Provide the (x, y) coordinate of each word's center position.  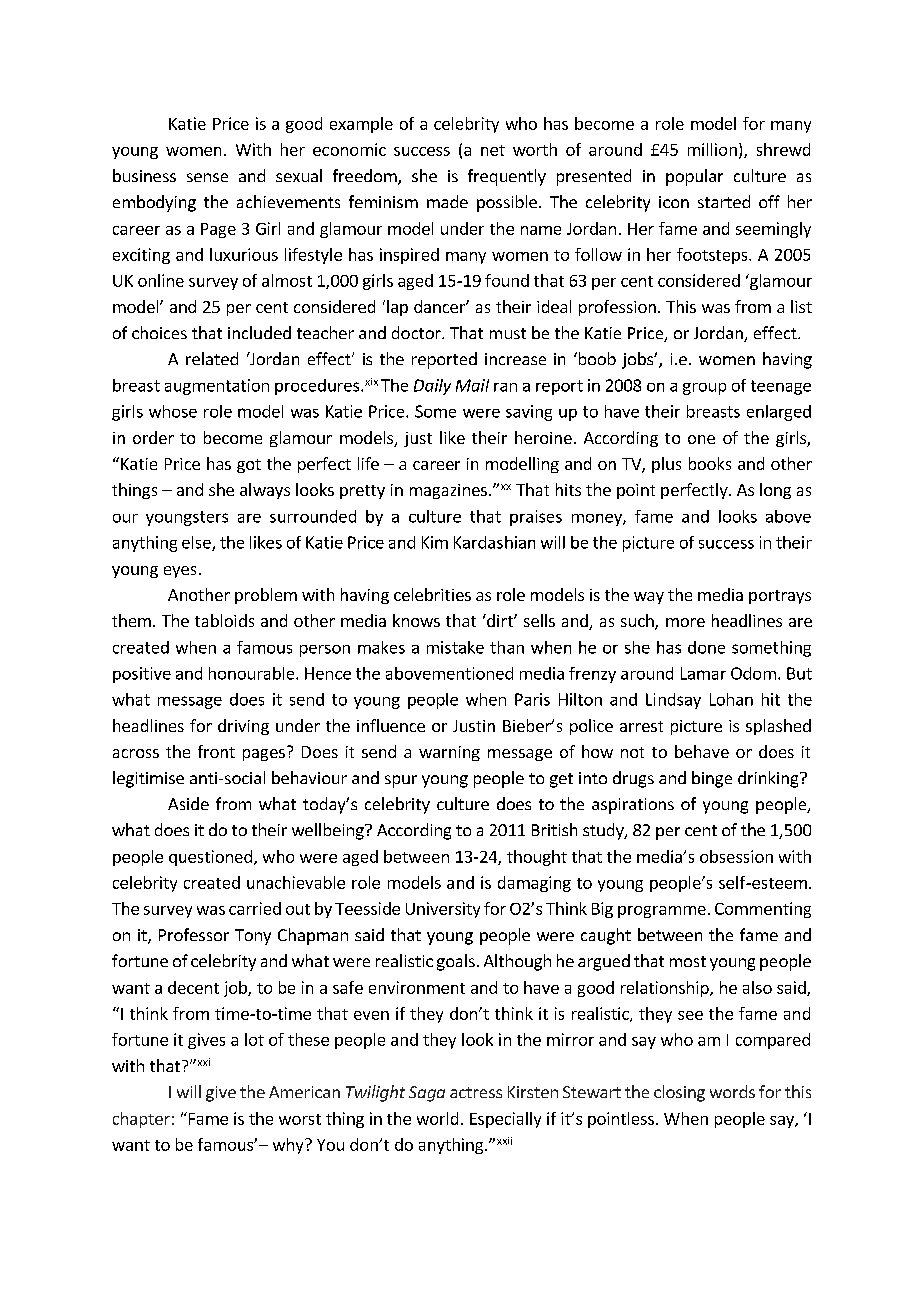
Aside (188, 803)
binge (712, 779)
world (437, 1118)
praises (536, 518)
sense (207, 177)
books (710, 463)
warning (449, 753)
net (493, 150)
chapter (141, 1120)
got (249, 466)
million (712, 149)
